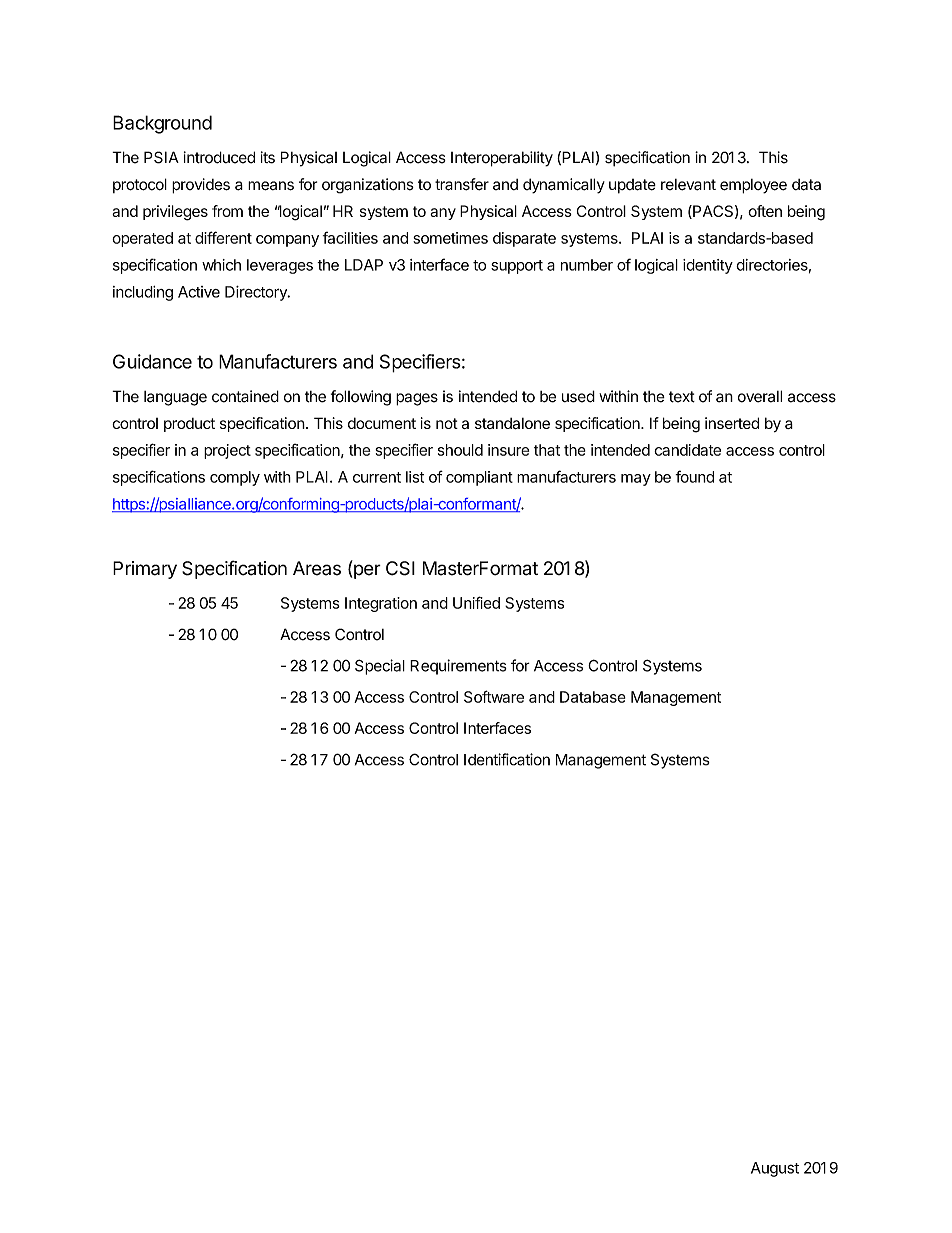 The width and height of the image is (952, 1233). Describe the element at coordinates (145, 570) in the image. I see `Primary` at that location.
